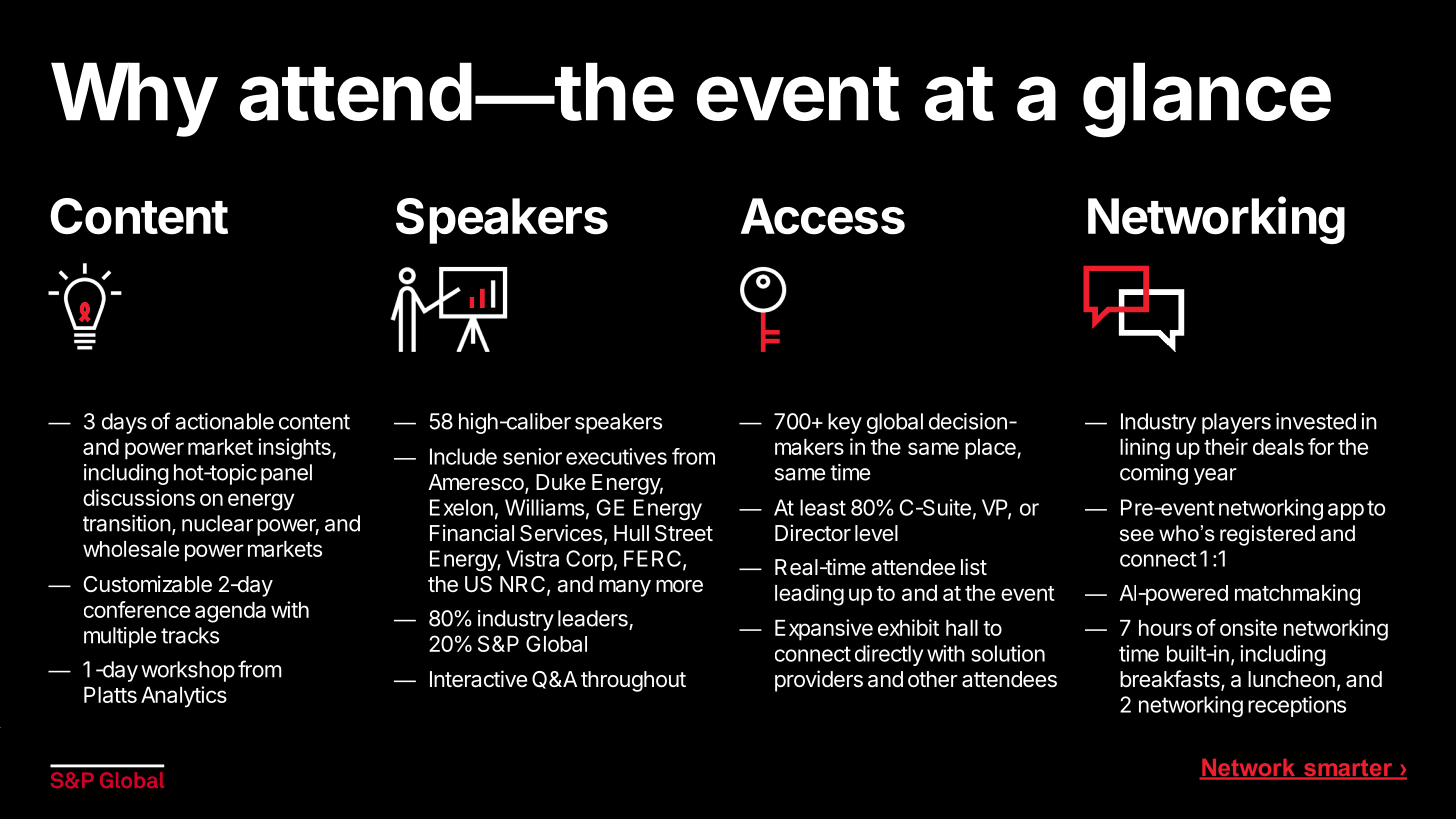  What do you see at coordinates (295, 449) in the screenshot?
I see `insights` at bounding box center [295, 449].
